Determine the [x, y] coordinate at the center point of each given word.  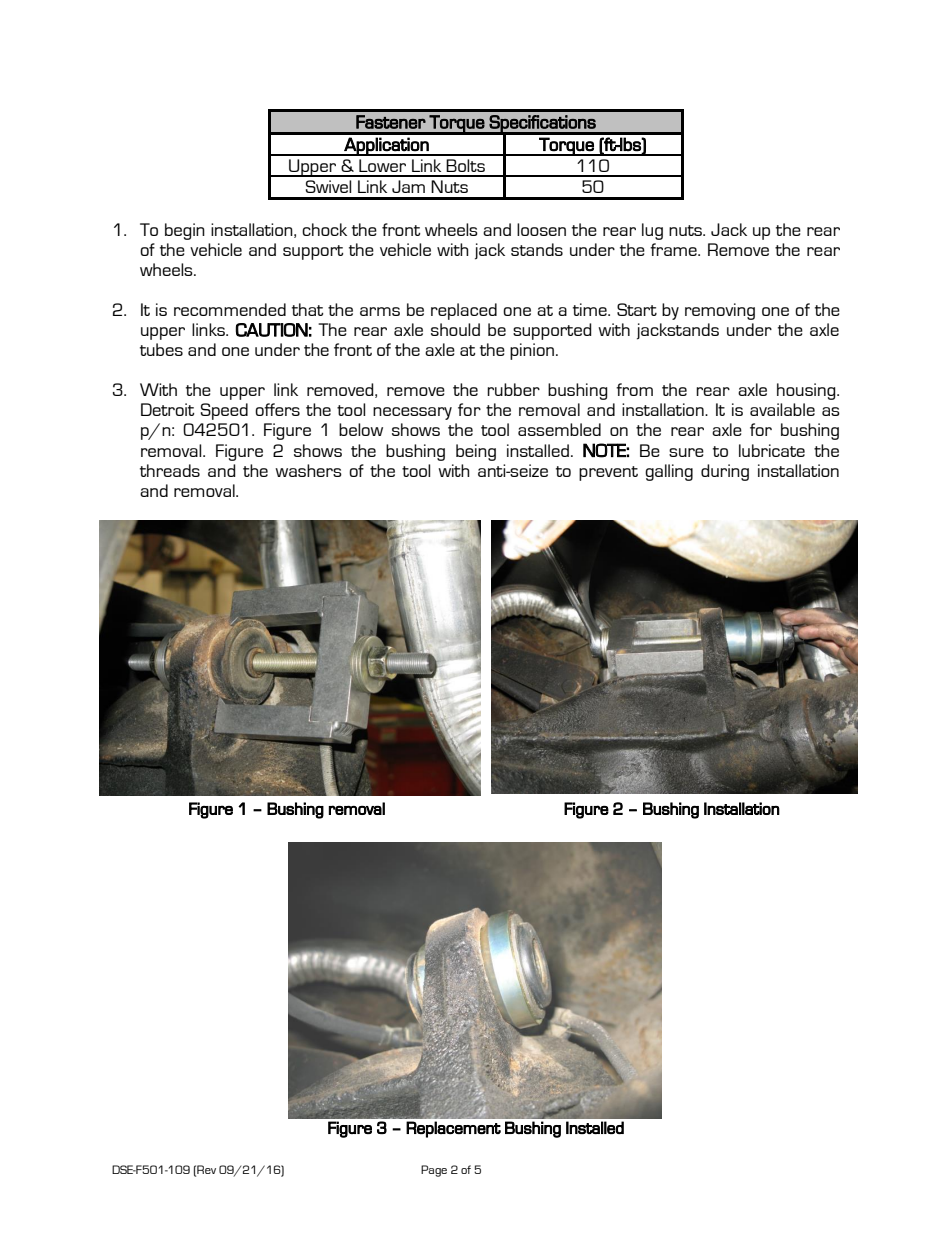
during [725, 472]
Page [434, 1171]
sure [686, 452]
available [782, 409]
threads [170, 470]
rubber [513, 389]
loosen [541, 229]
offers [277, 409]
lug [652, 231]
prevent [608, 473]
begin [185, 231]
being [476, 452]
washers [308, 470]
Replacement [453, 1129]
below [361, 429]
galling [669, 472]
